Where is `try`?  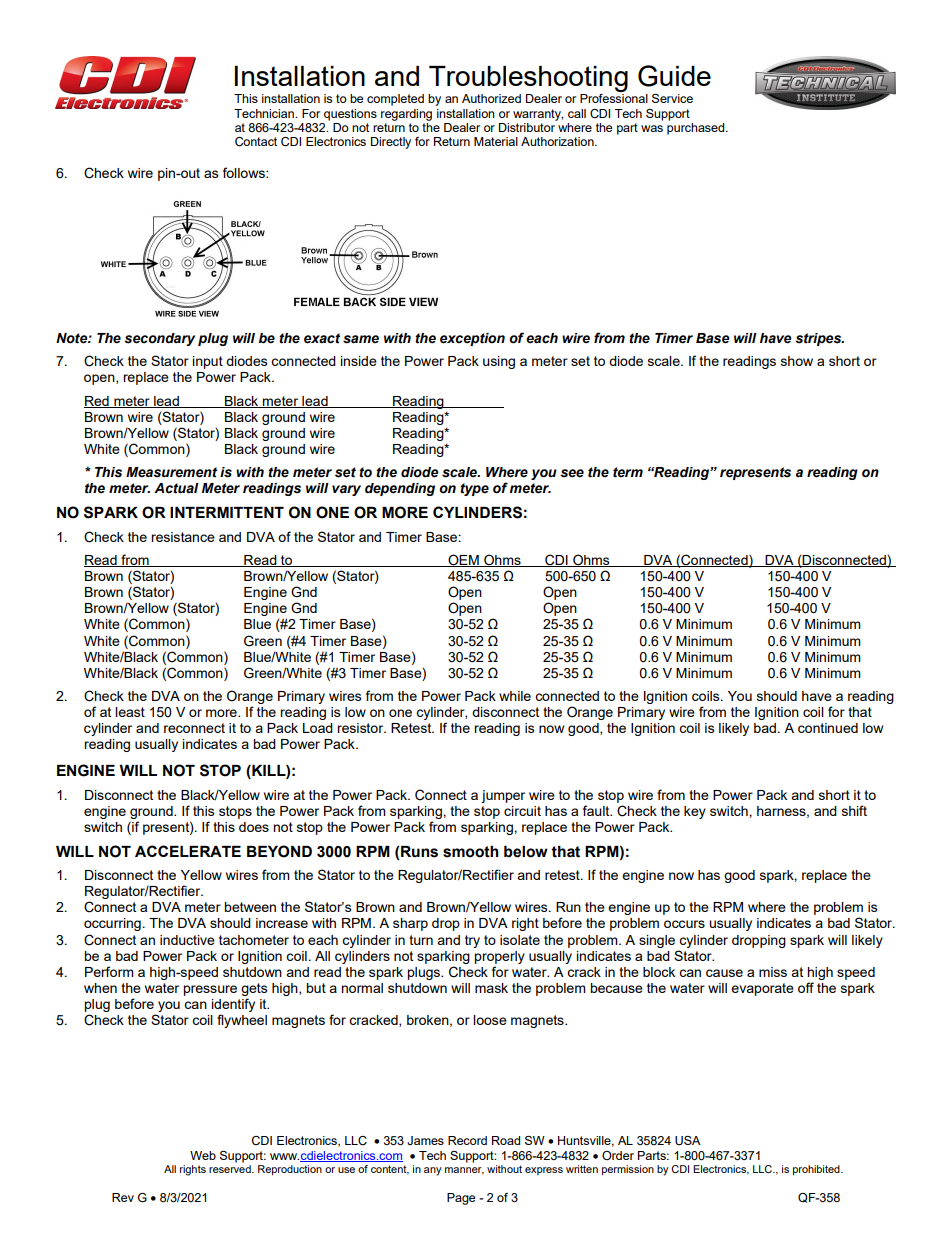 try is located at coordinates (472, 941).
